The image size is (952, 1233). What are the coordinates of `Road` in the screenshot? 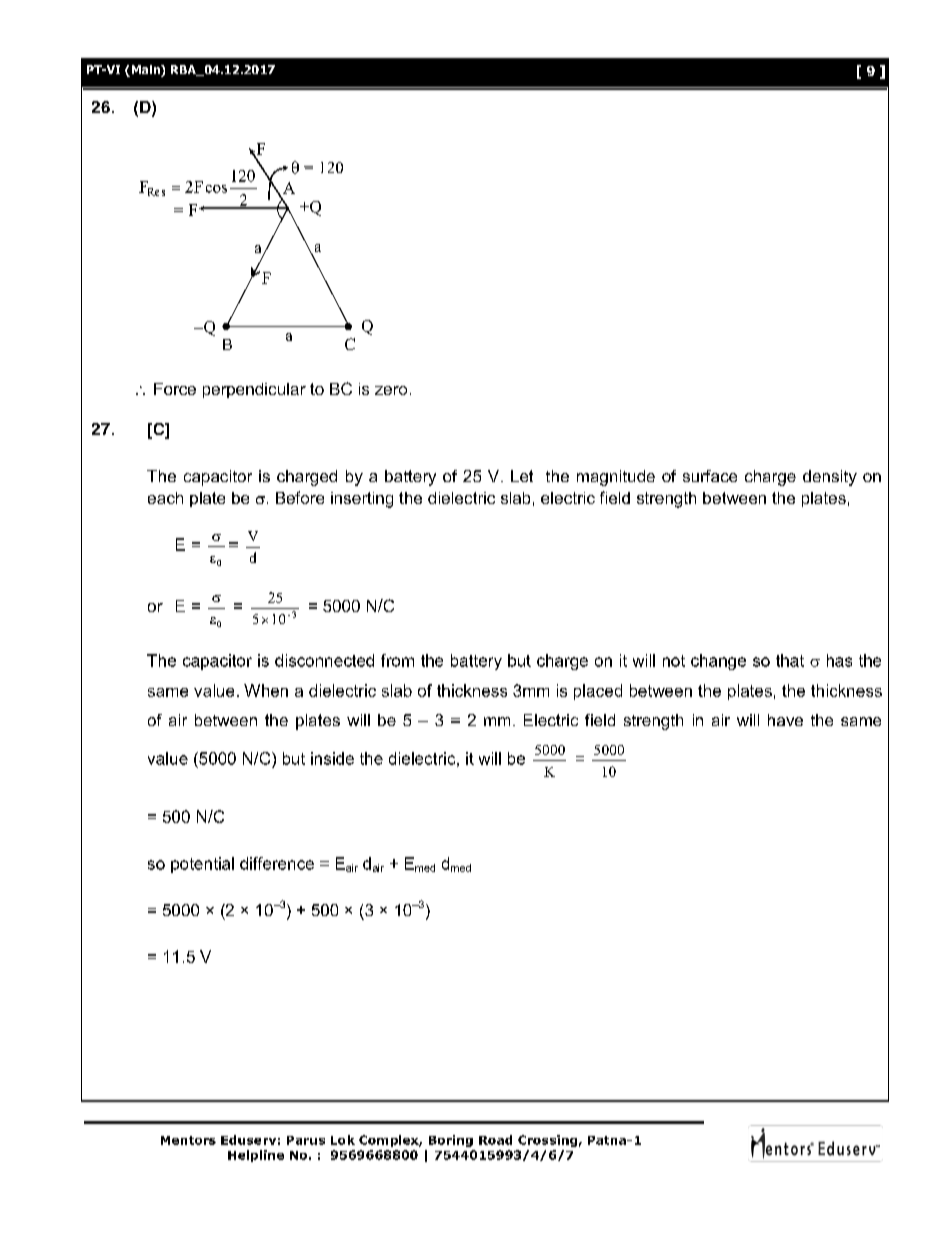 It's located at (495, 1140).
